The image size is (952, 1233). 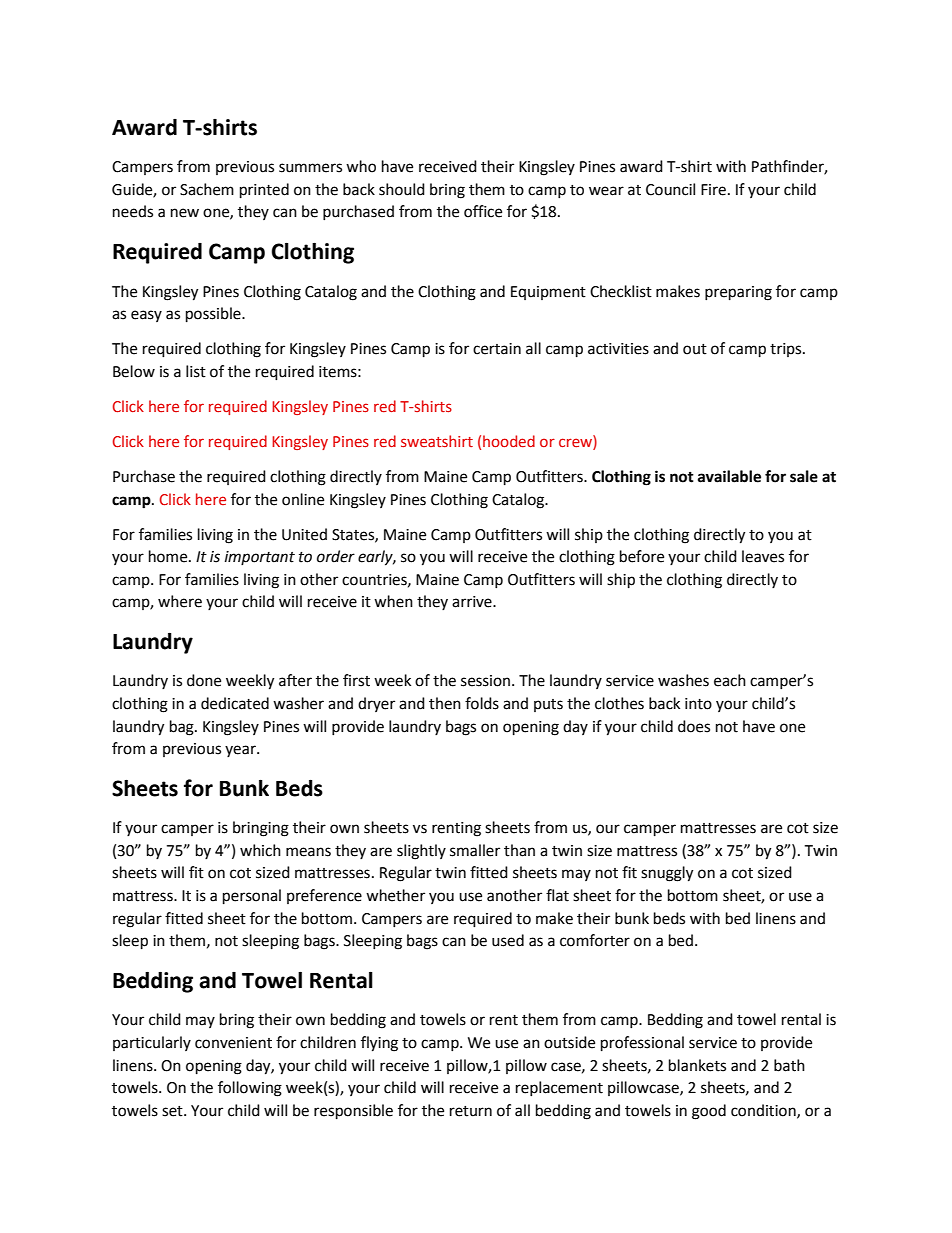 I want to click on home, so click(x=169, y=556).
